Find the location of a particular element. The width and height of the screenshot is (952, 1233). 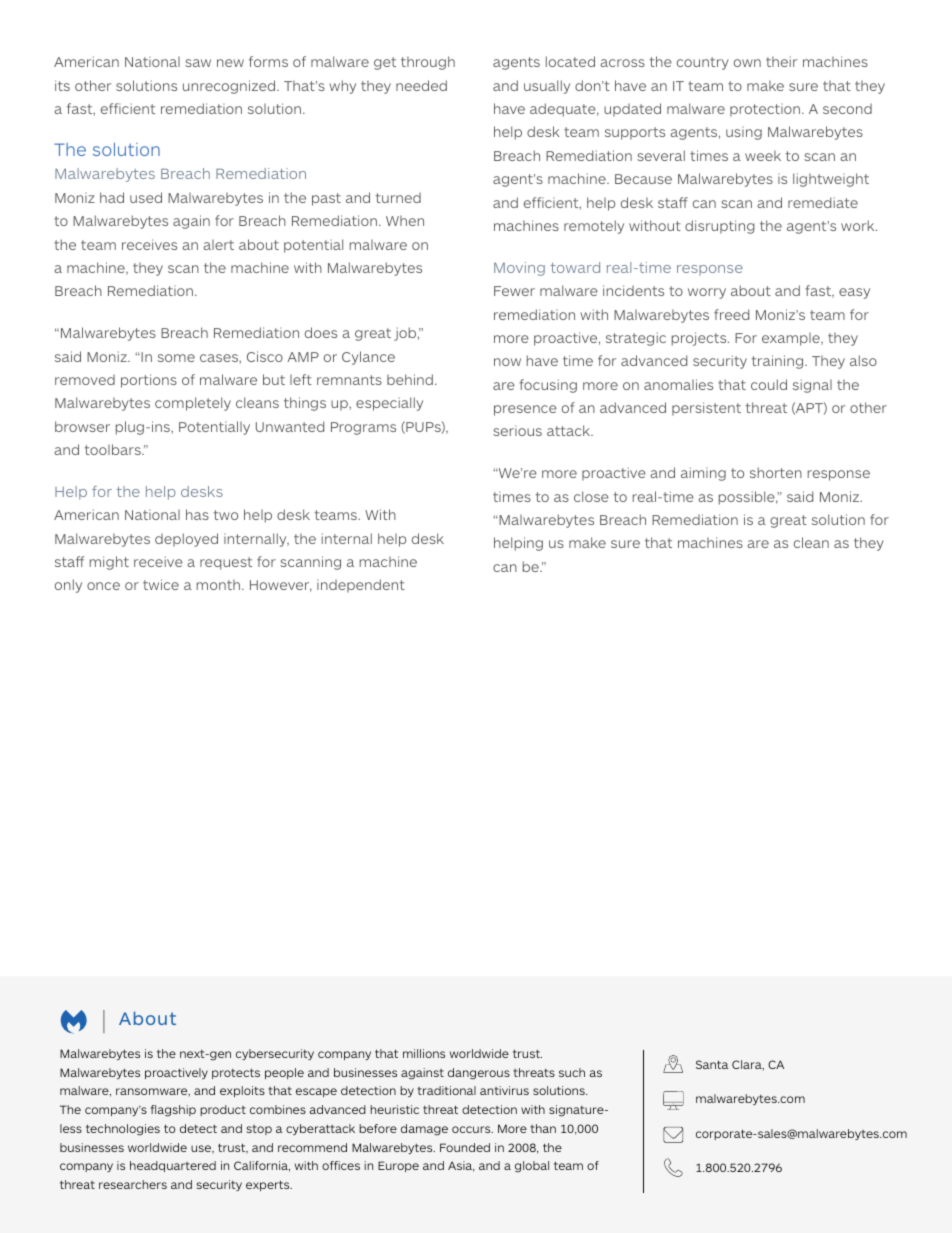

Founded is located at coordinates (465, 1147).
